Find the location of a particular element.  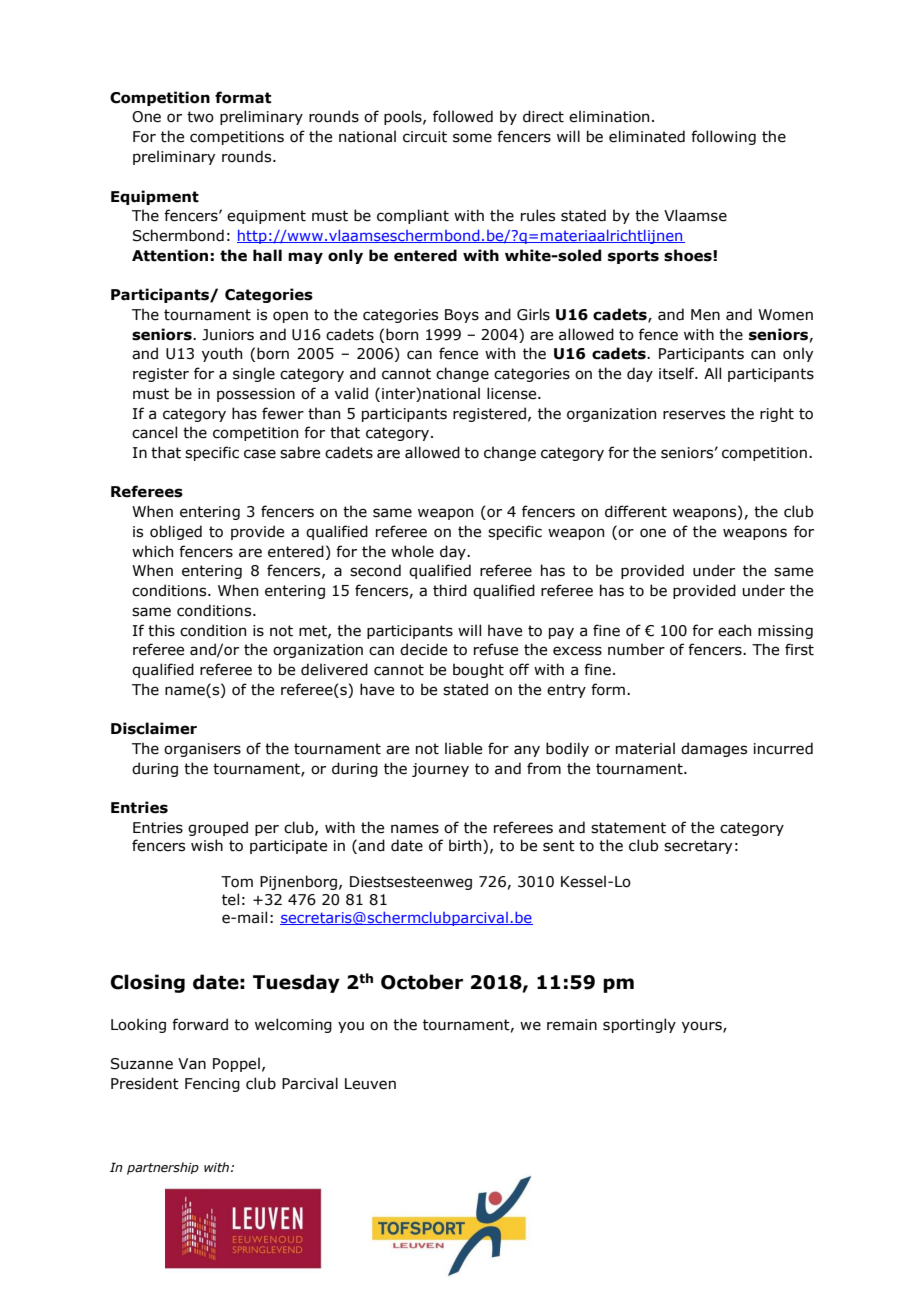

following is located at coordinates (723, 137).
